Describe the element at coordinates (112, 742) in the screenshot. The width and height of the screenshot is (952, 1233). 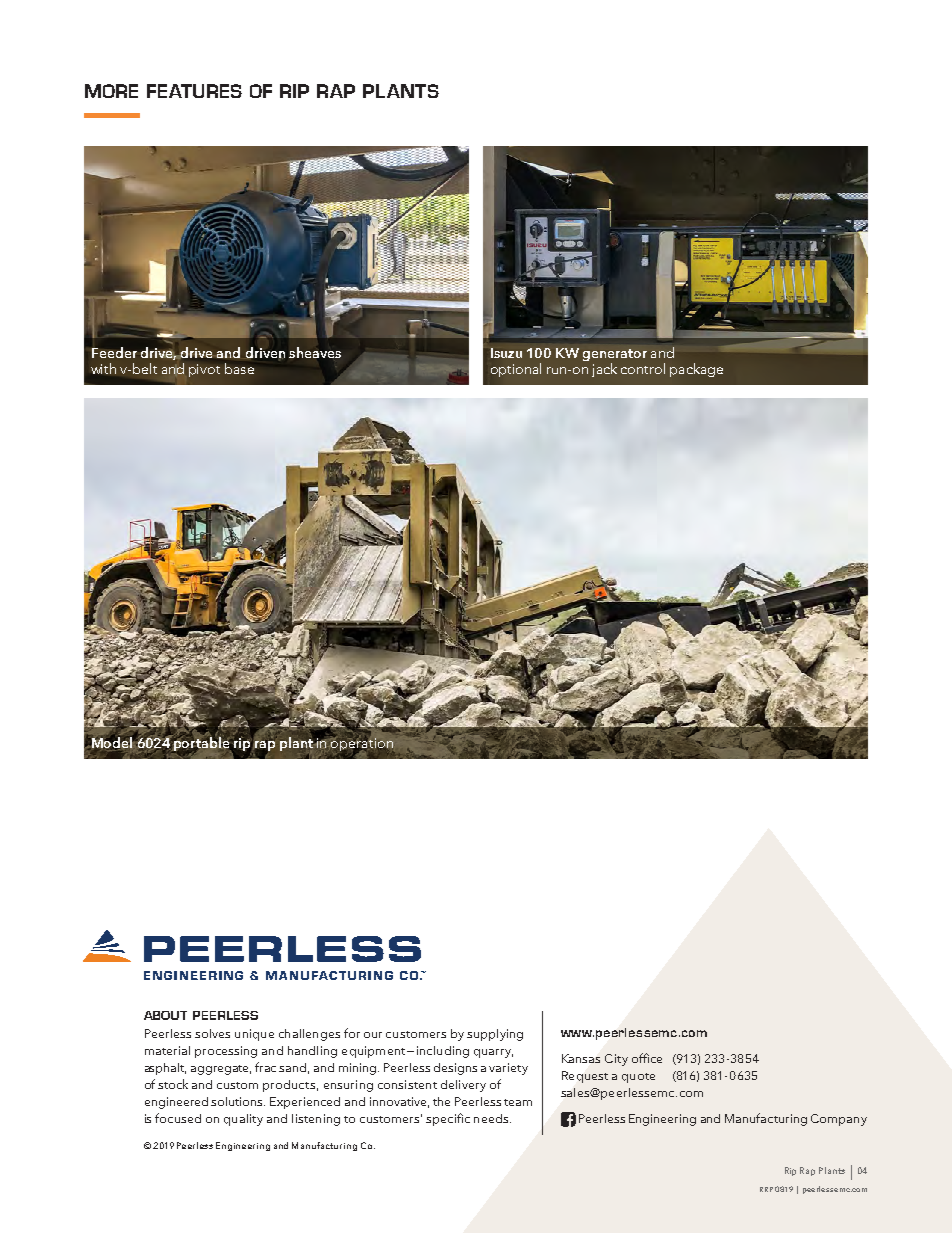
I see `Model` at that location.
